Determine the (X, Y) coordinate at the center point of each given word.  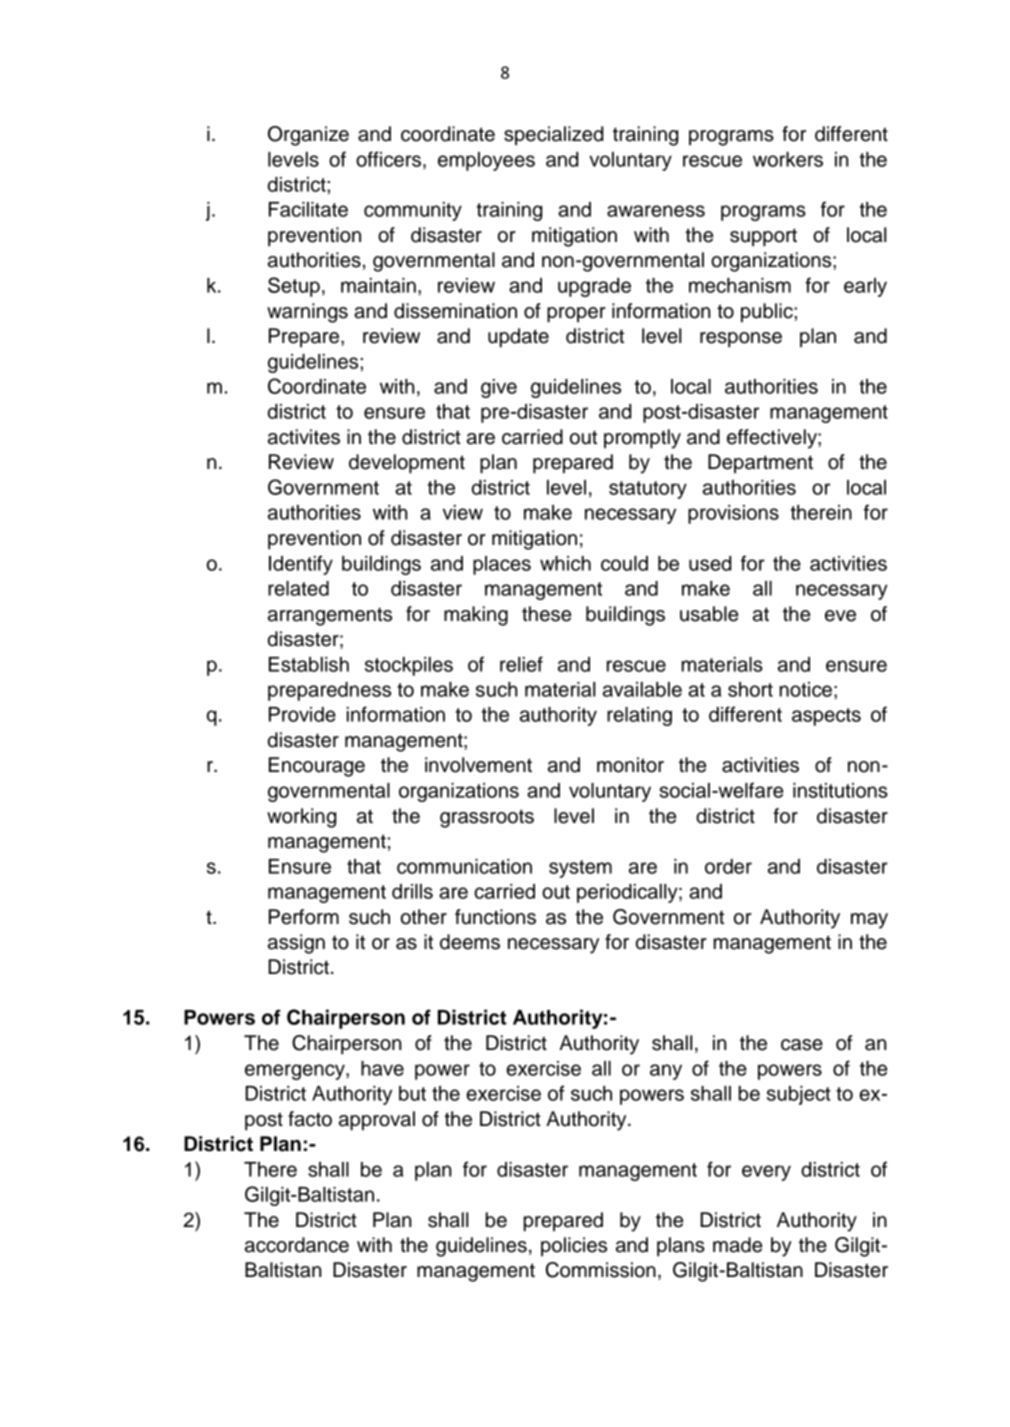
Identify (301, 565)
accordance (297, 1245)
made (737, 1245)
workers (788, 159)
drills (412, 891)
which (565, 563)
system (580, 869)
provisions (733, 514)
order (728, 866)
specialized (553, 136)
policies (574, 1247)
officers (388, 159)
